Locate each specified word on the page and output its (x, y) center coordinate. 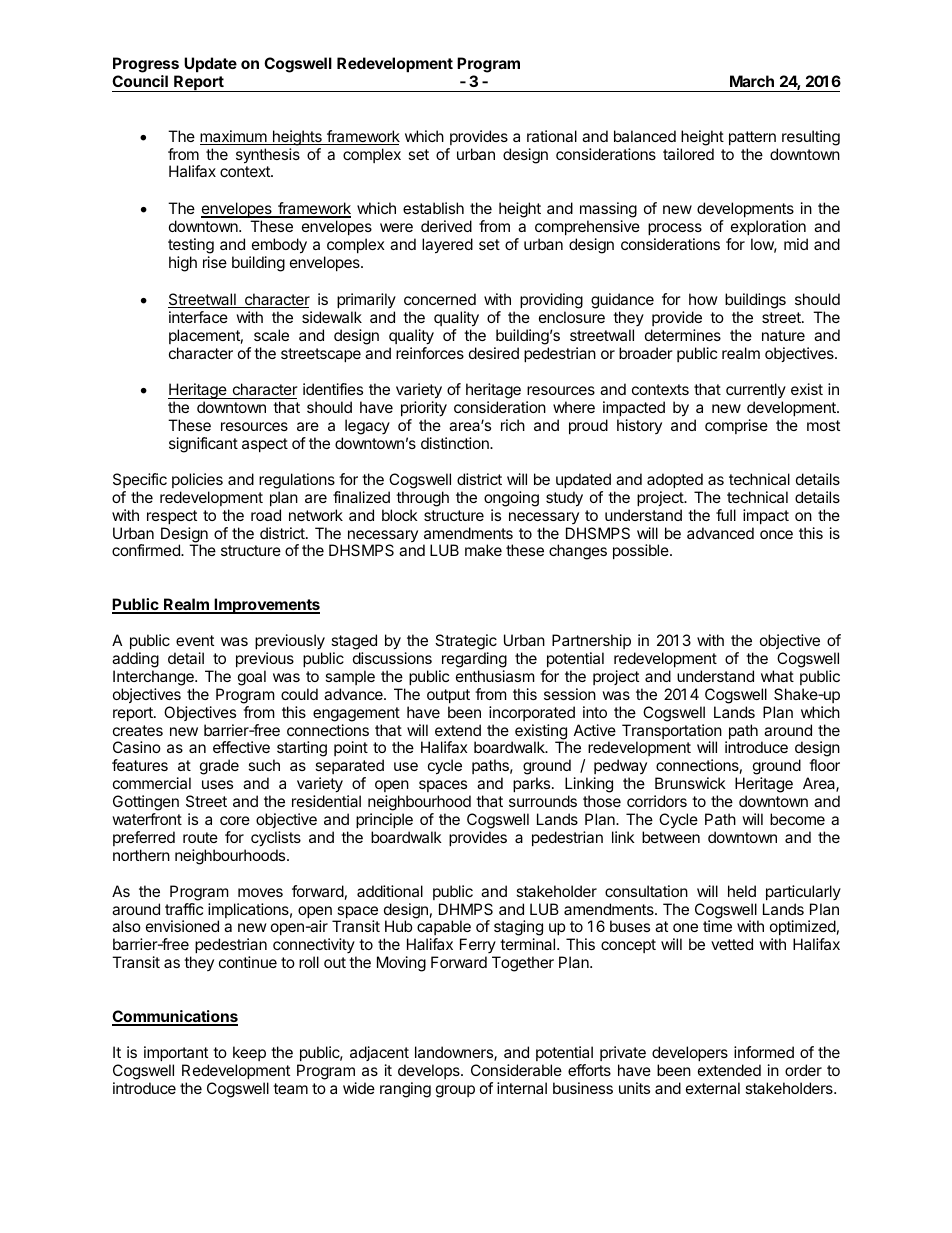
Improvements (266, 606)
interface (198, 317)
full (726, 515)
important (176, 1053)
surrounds (543, 801)
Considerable (516, 1070)
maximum (234, 137)
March (752, 81)
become (797, 819)
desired (494, 353)
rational (552, 136)
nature (783, 335)
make (483, 550)
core (235, 820)
